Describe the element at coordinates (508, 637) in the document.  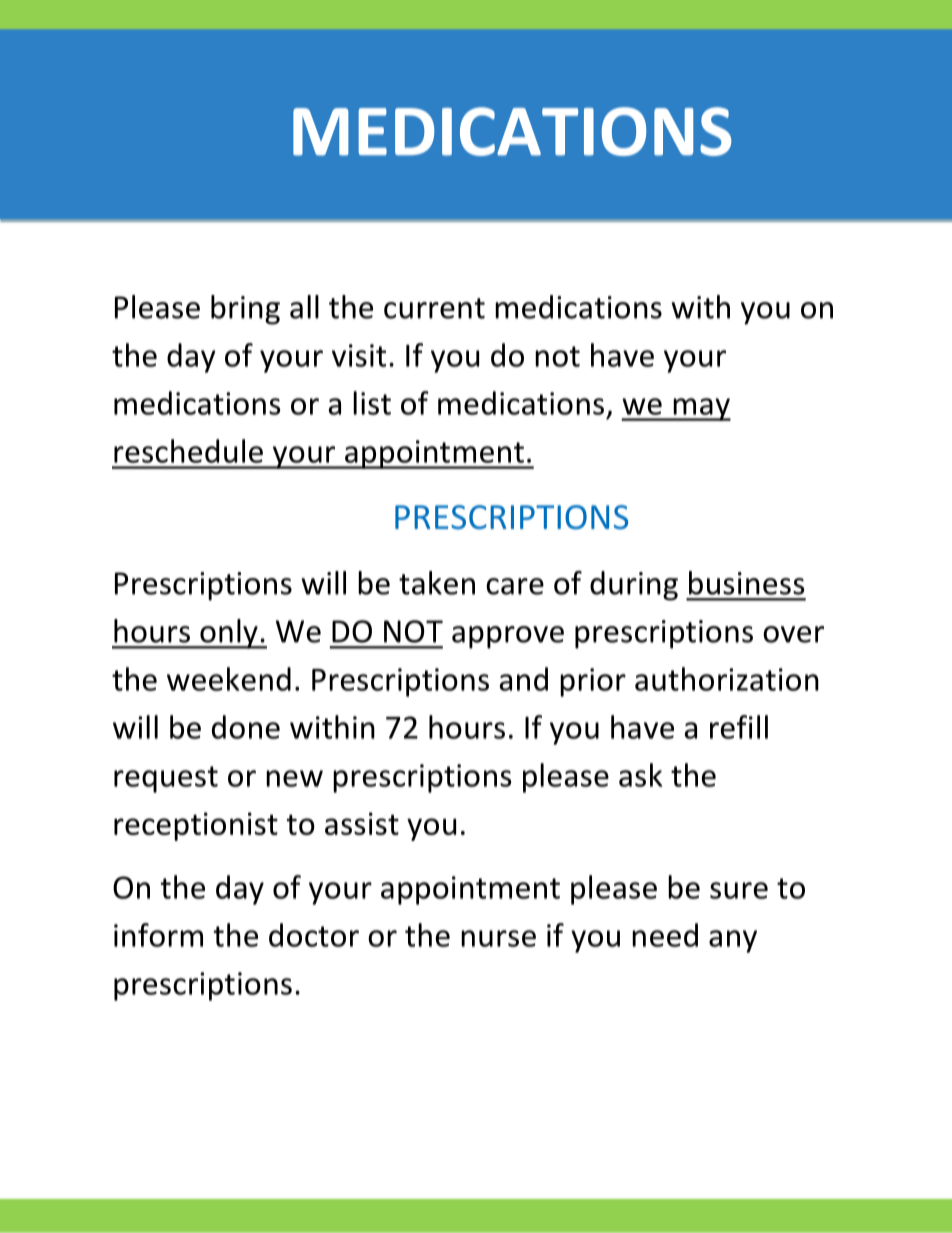
I see `approve` at that location.
